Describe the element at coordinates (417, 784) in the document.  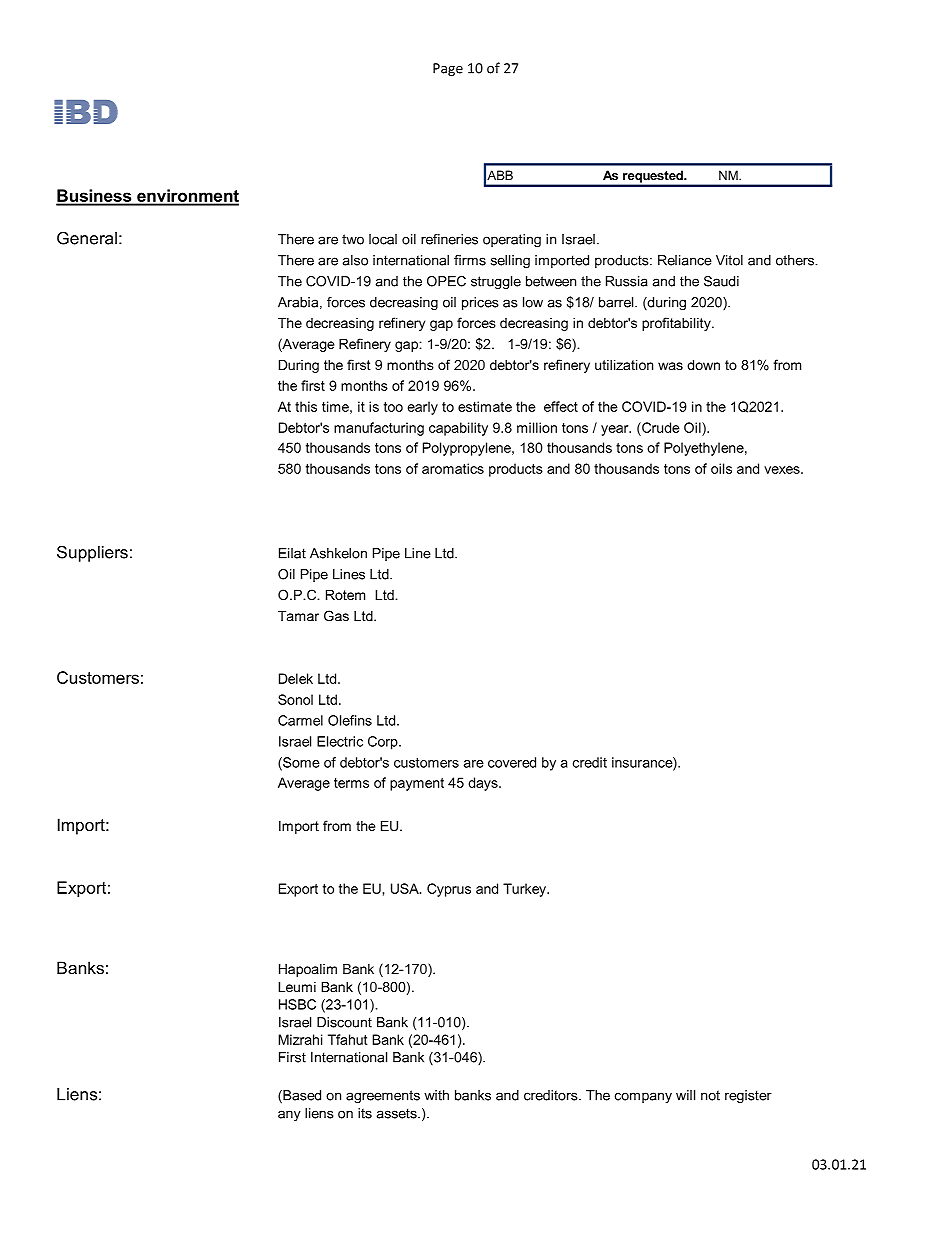
I see `payment` at that location.
